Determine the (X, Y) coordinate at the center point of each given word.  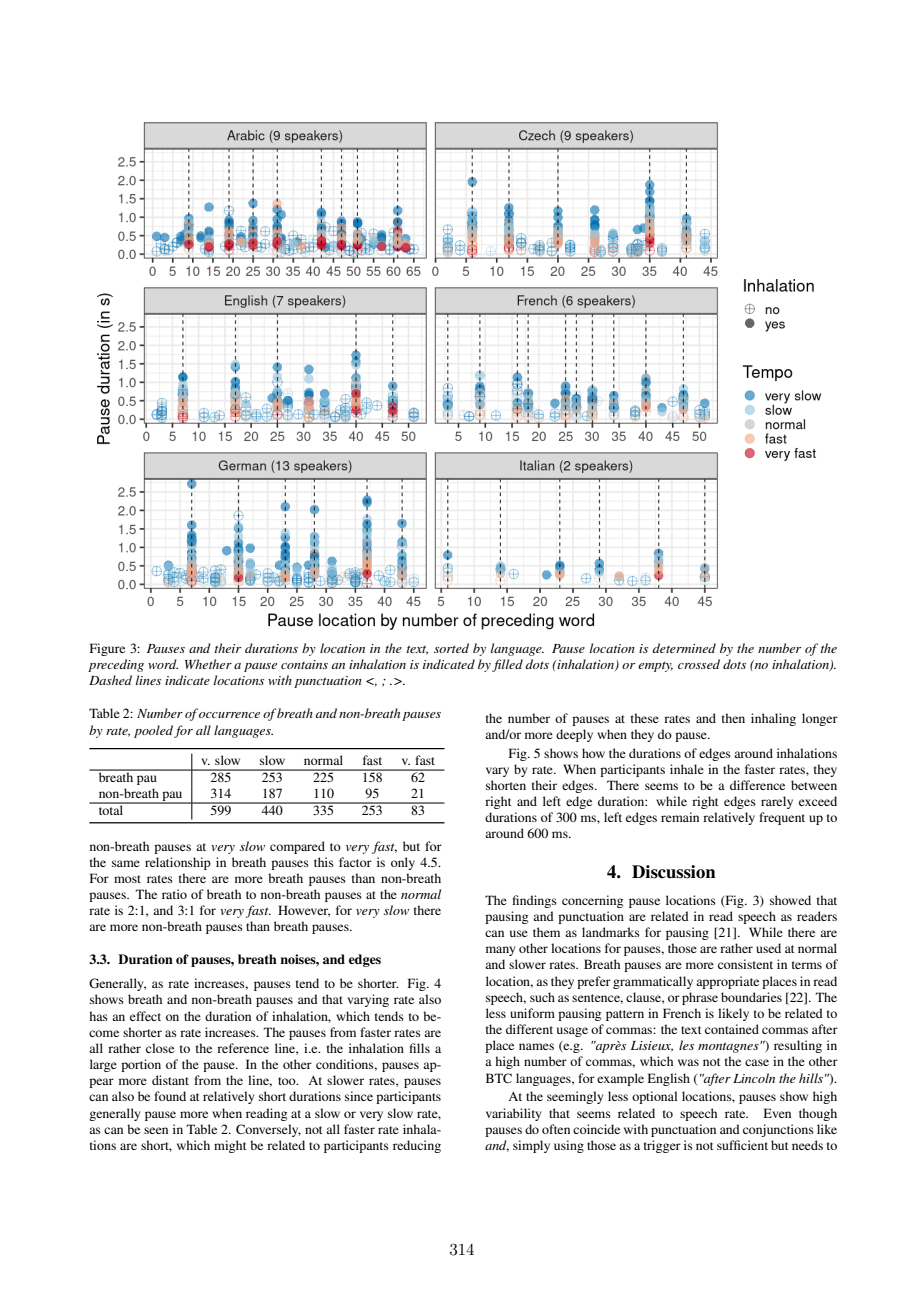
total (111, 809)
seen (156, 1130)
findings (535, 901)
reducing (417, 1146)
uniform (532, 1013)
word (163, 664)
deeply (574, 735)
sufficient (742, 1145)
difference (757, 785)
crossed (699, 664)
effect (145, 1016)
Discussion (674, 872)
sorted (451, 648)
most (127, 879)
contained (732, 1029)
